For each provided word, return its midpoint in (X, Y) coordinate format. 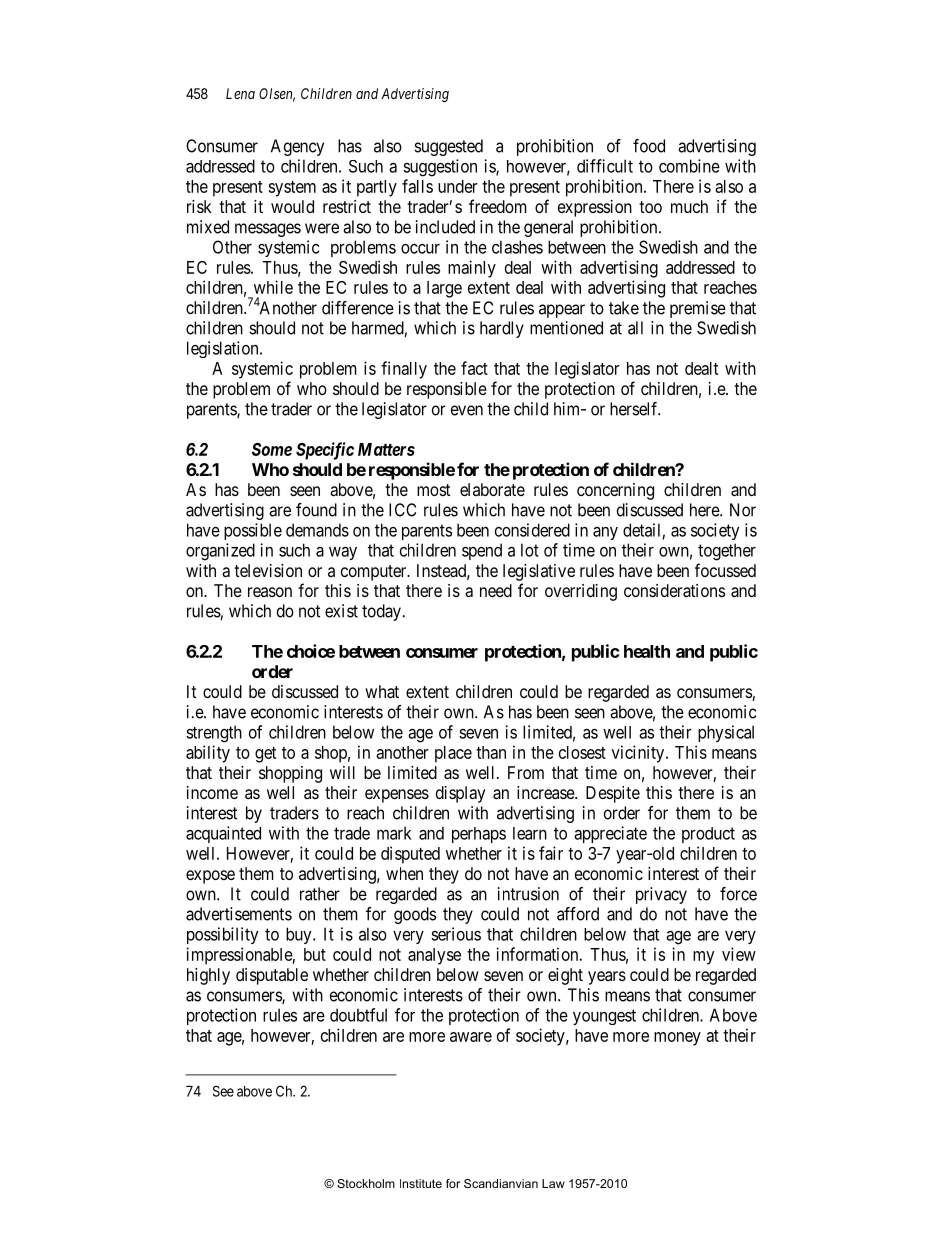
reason (270, 592)
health (647, 651)
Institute (421, 1183)
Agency (297, 147)
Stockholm (366, 1183)
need (496, 590)
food (649, 146)
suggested (448, 147)
